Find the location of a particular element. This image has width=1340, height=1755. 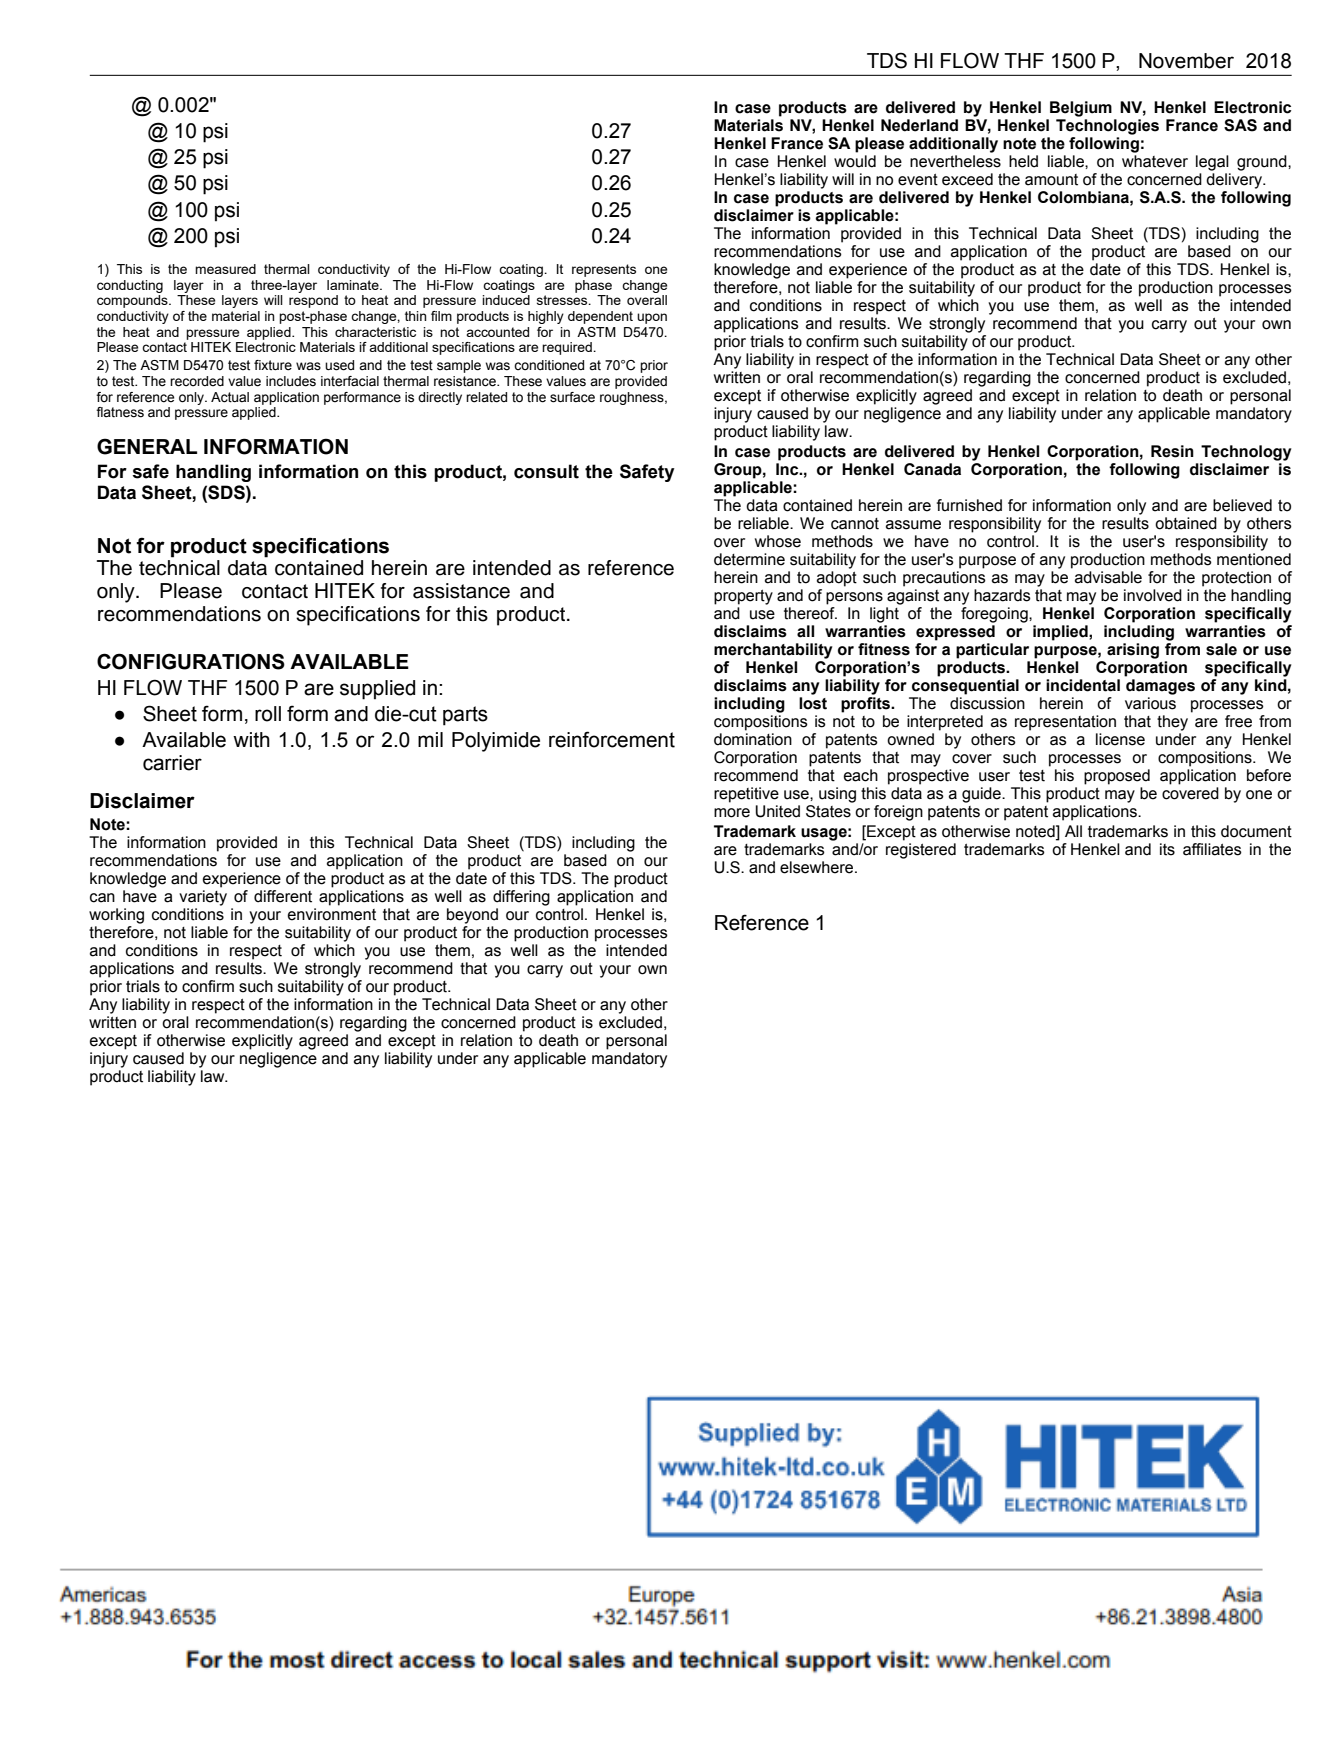

Resin is located at coordinates (1172, 451).
